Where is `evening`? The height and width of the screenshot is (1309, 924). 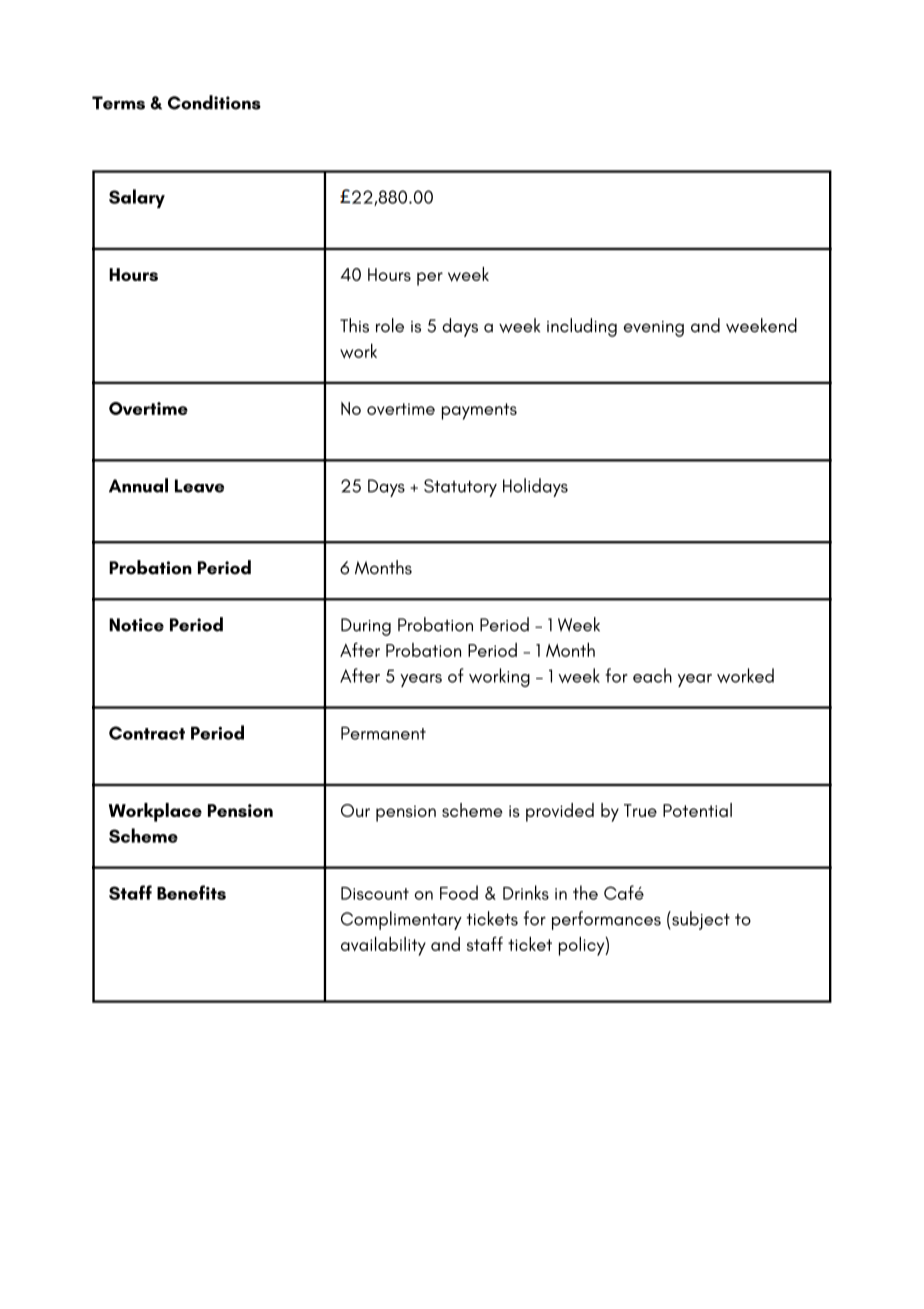
evening is located at coordinates (654, 329).
